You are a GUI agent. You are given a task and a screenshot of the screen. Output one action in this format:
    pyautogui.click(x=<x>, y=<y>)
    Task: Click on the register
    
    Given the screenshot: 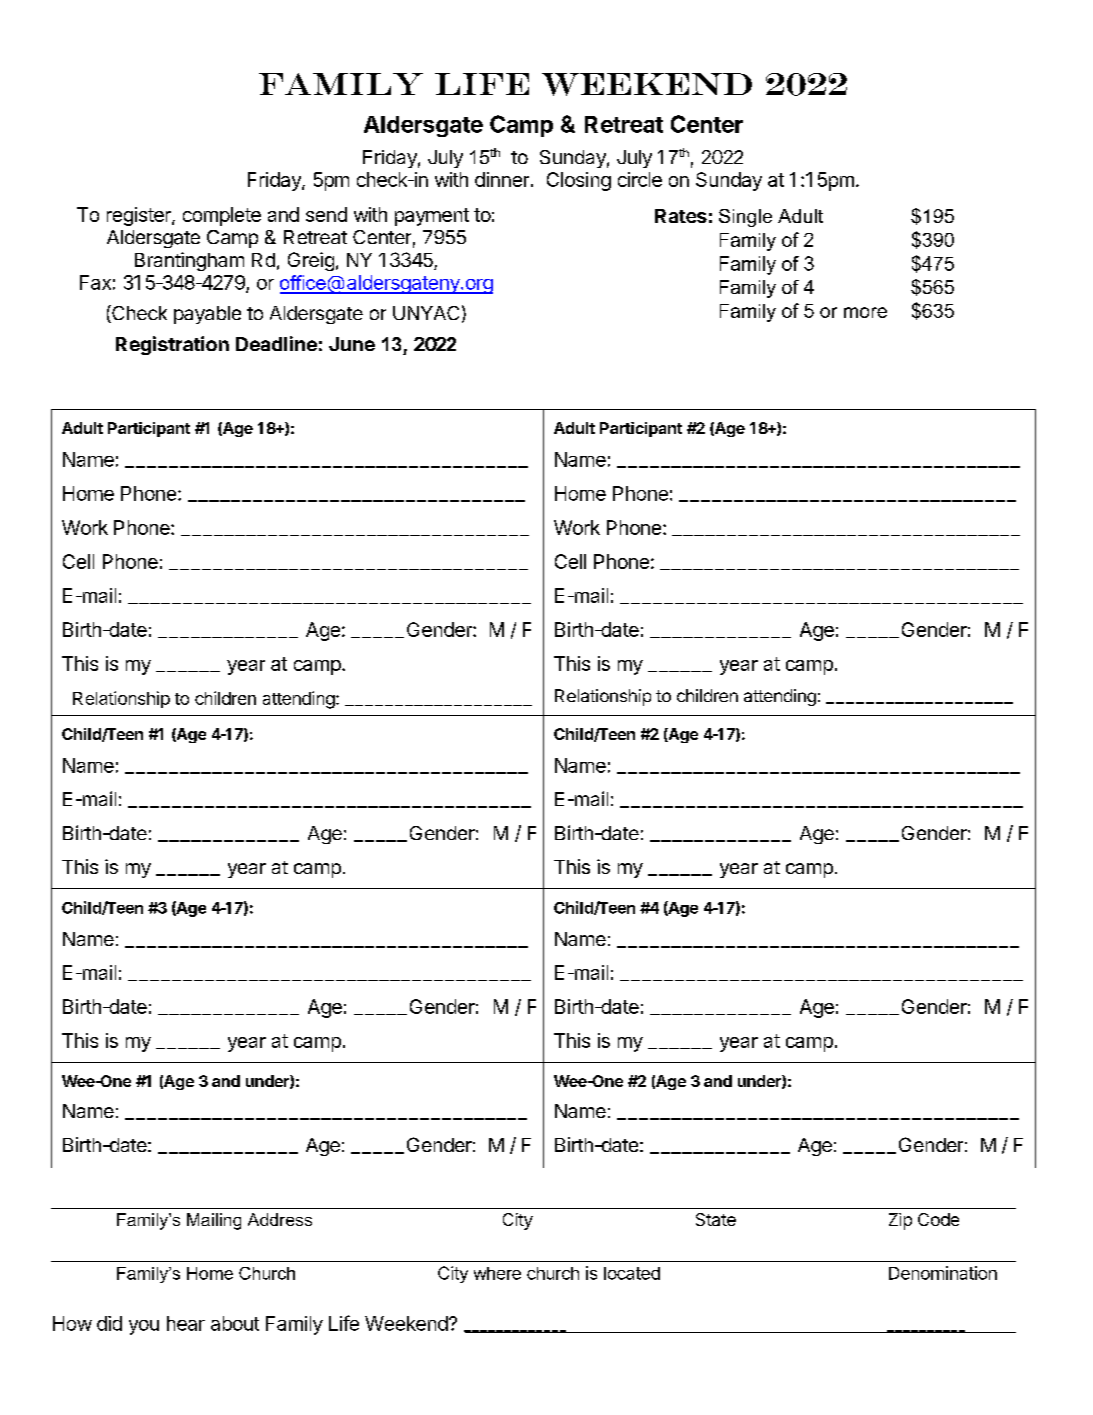 What is the action you would take?
    pyautogui.click(x=140, y=216)
